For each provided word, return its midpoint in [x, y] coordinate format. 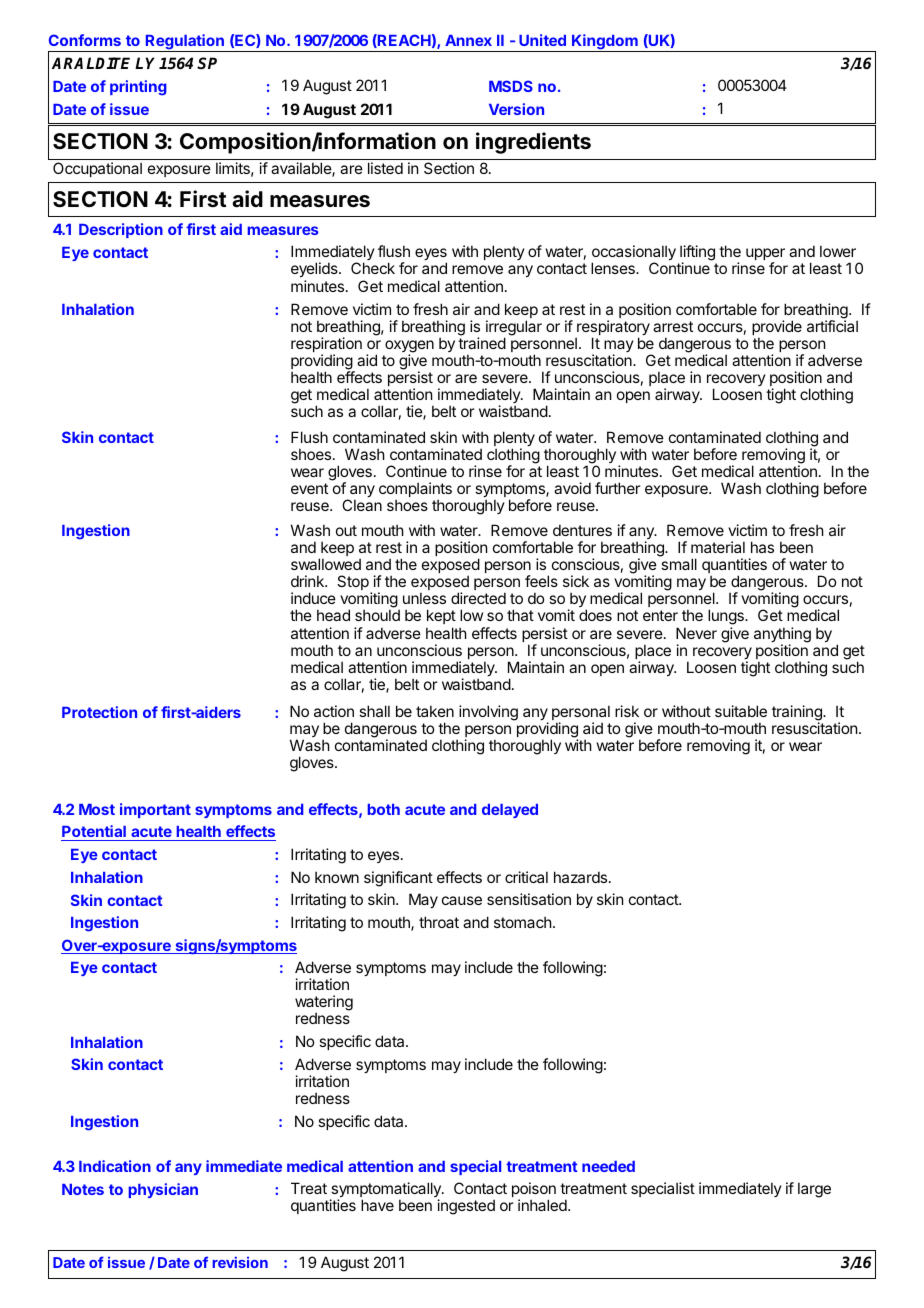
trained [482, 343]
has [762, 547]
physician [163, 1190]
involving [488, 713]
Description [121, 230]
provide [777, 329]
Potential [94, 833]
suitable [741, 711]
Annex [468, 40]
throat [439, 922]
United [542, 40]
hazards [580, 877]
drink [308, 581]
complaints [415, 491]
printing [138, 88]
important [155, 810]
